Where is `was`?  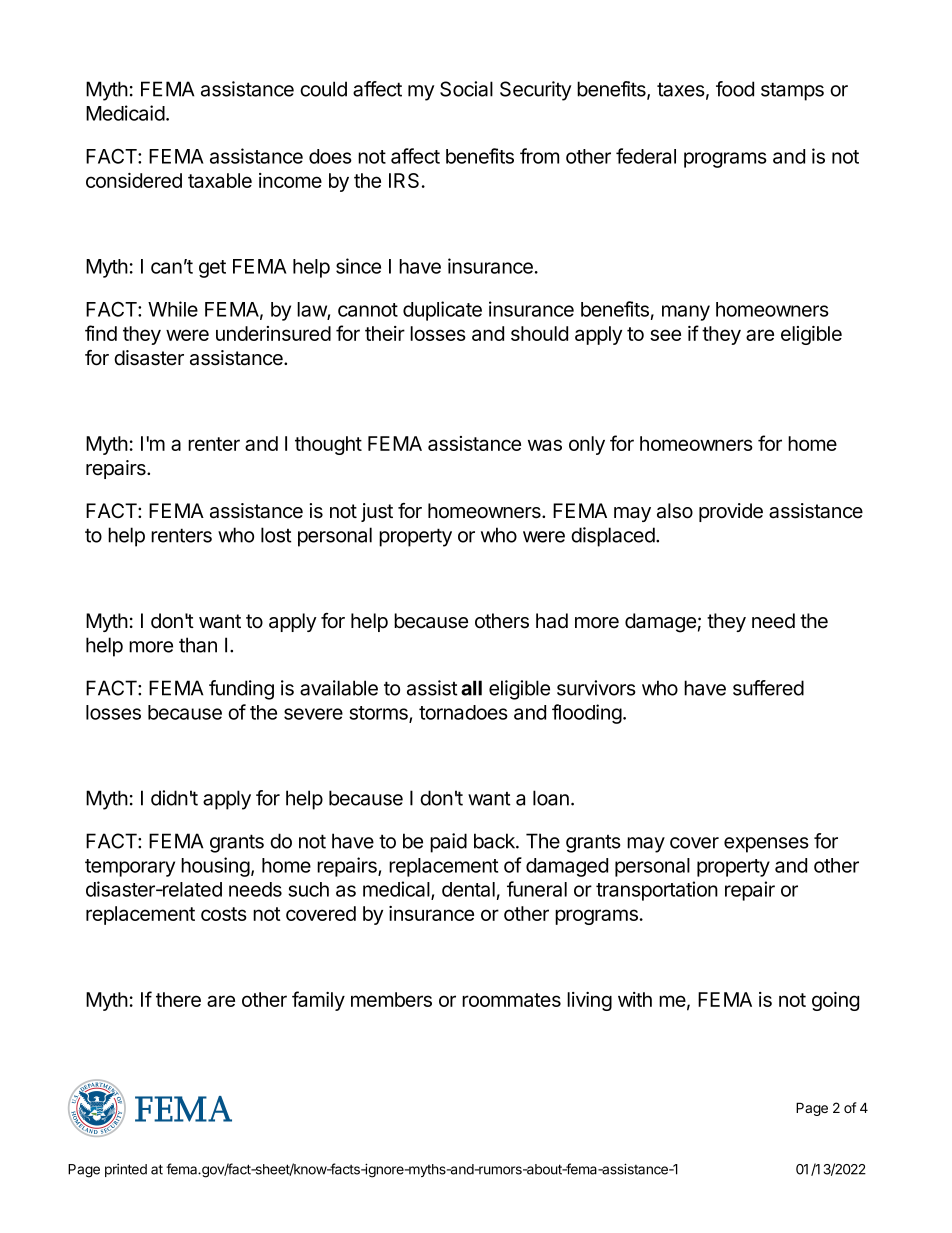
was is located at coordinates (545, 445).
